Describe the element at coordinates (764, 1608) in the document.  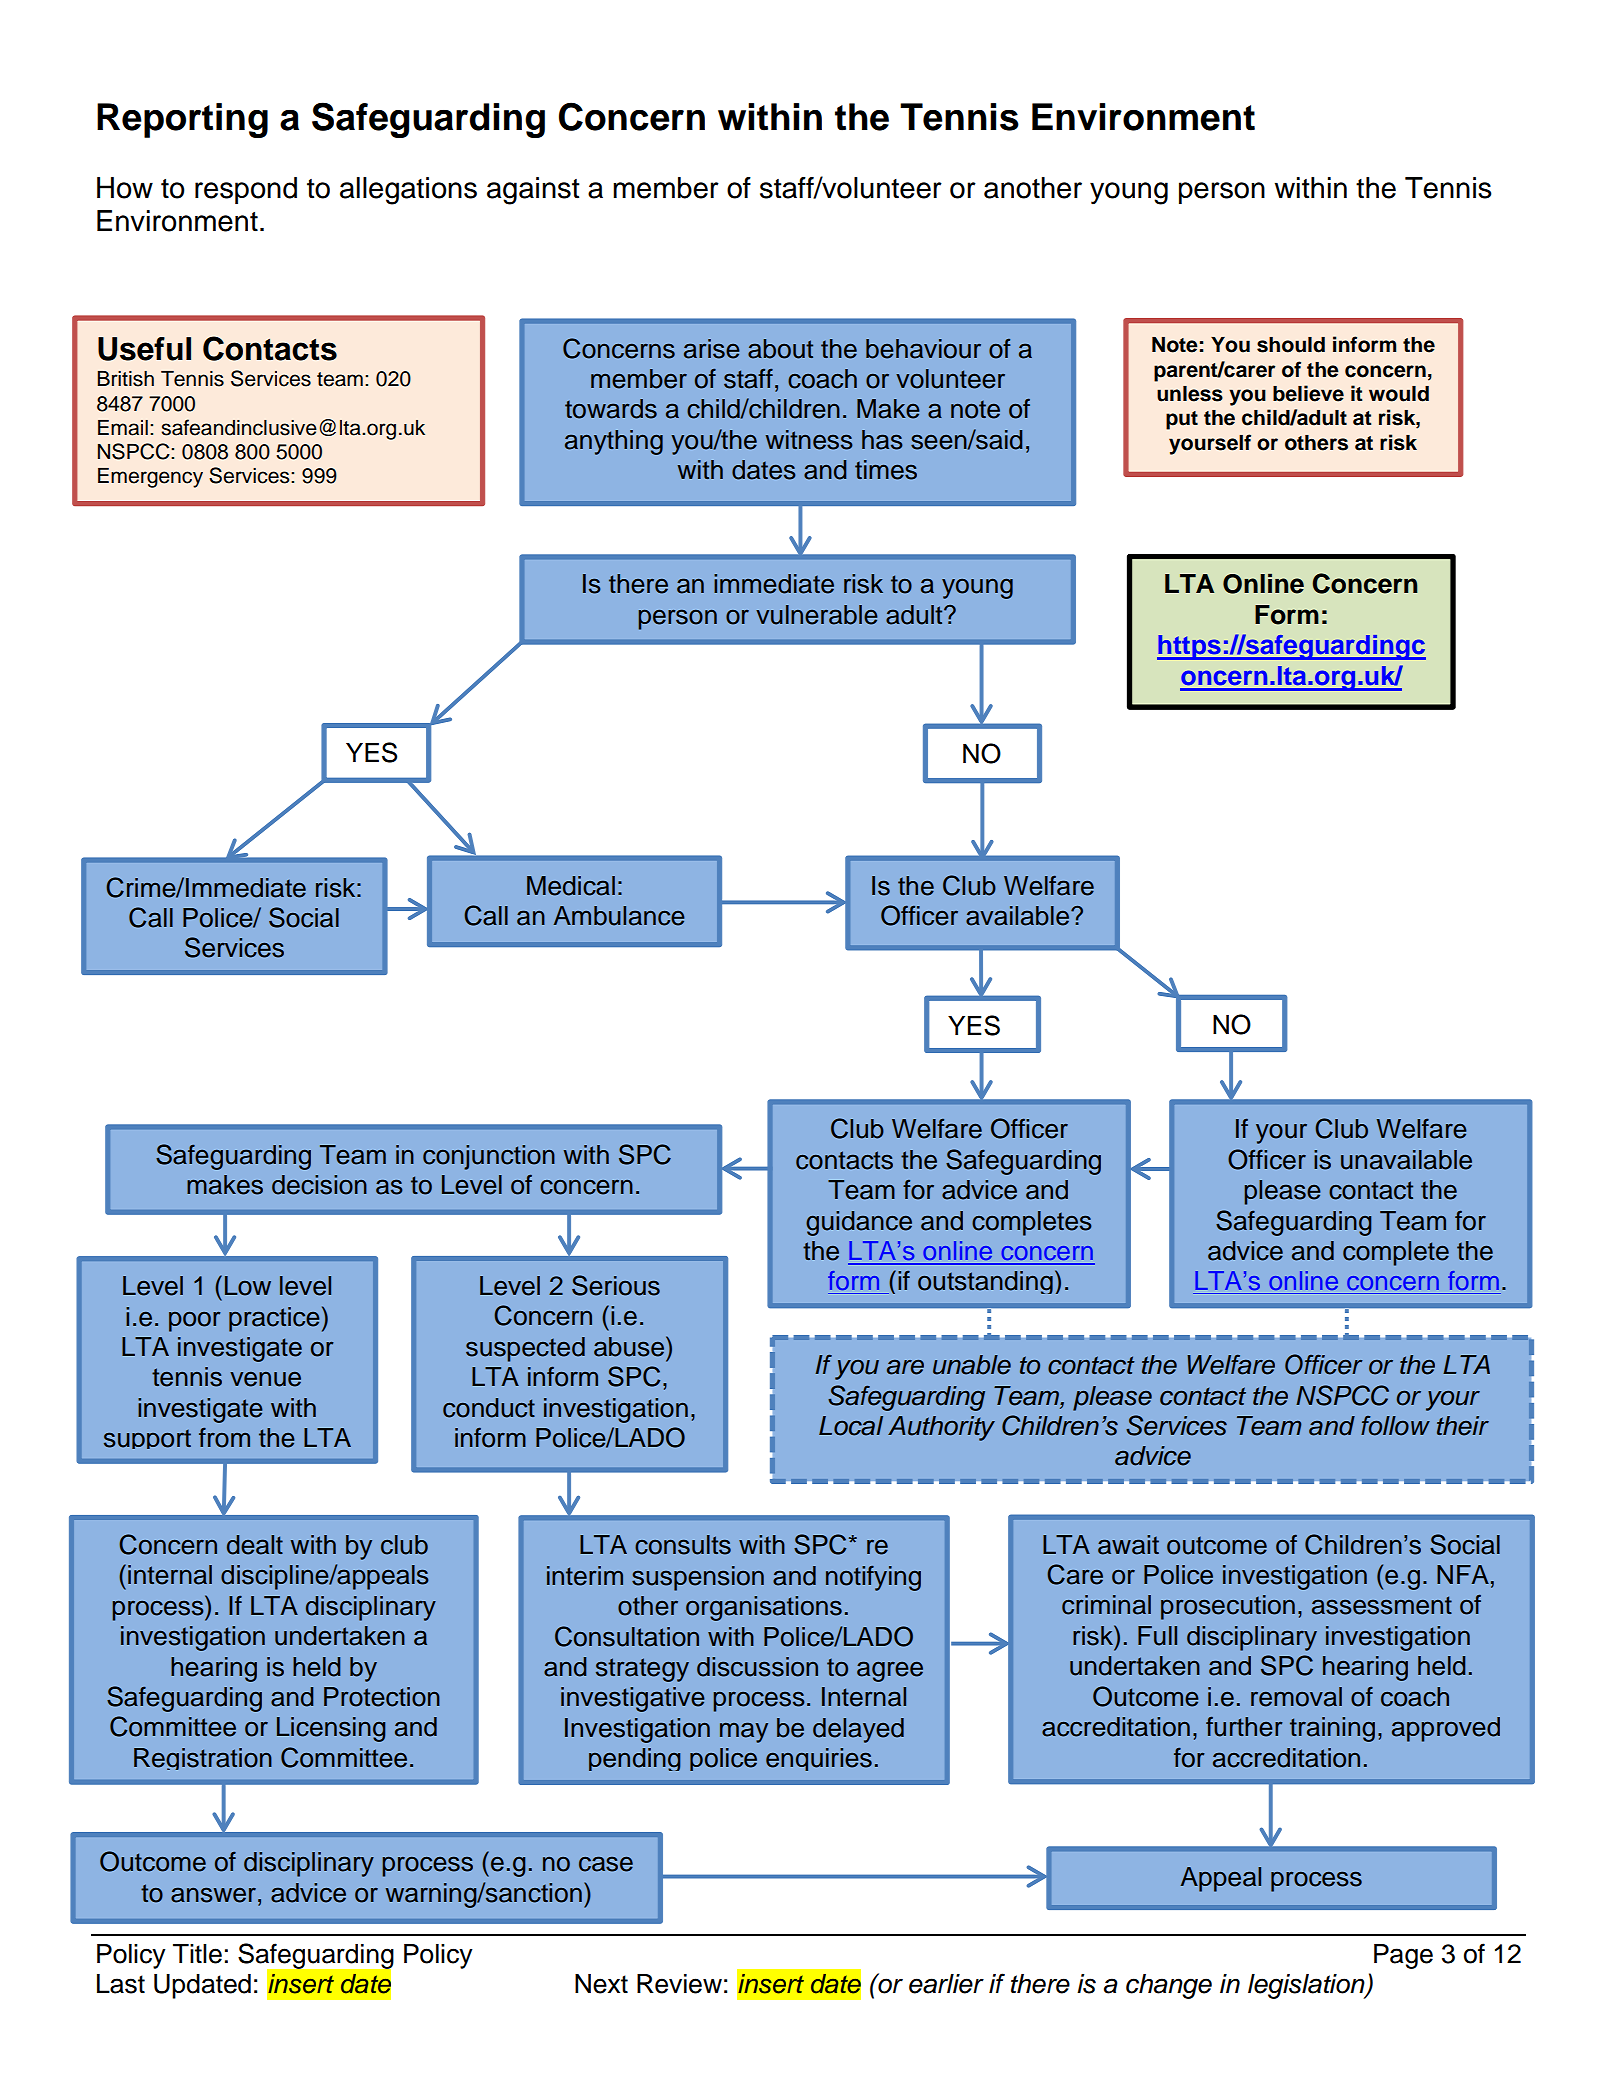
I see `organisations` at that location.
